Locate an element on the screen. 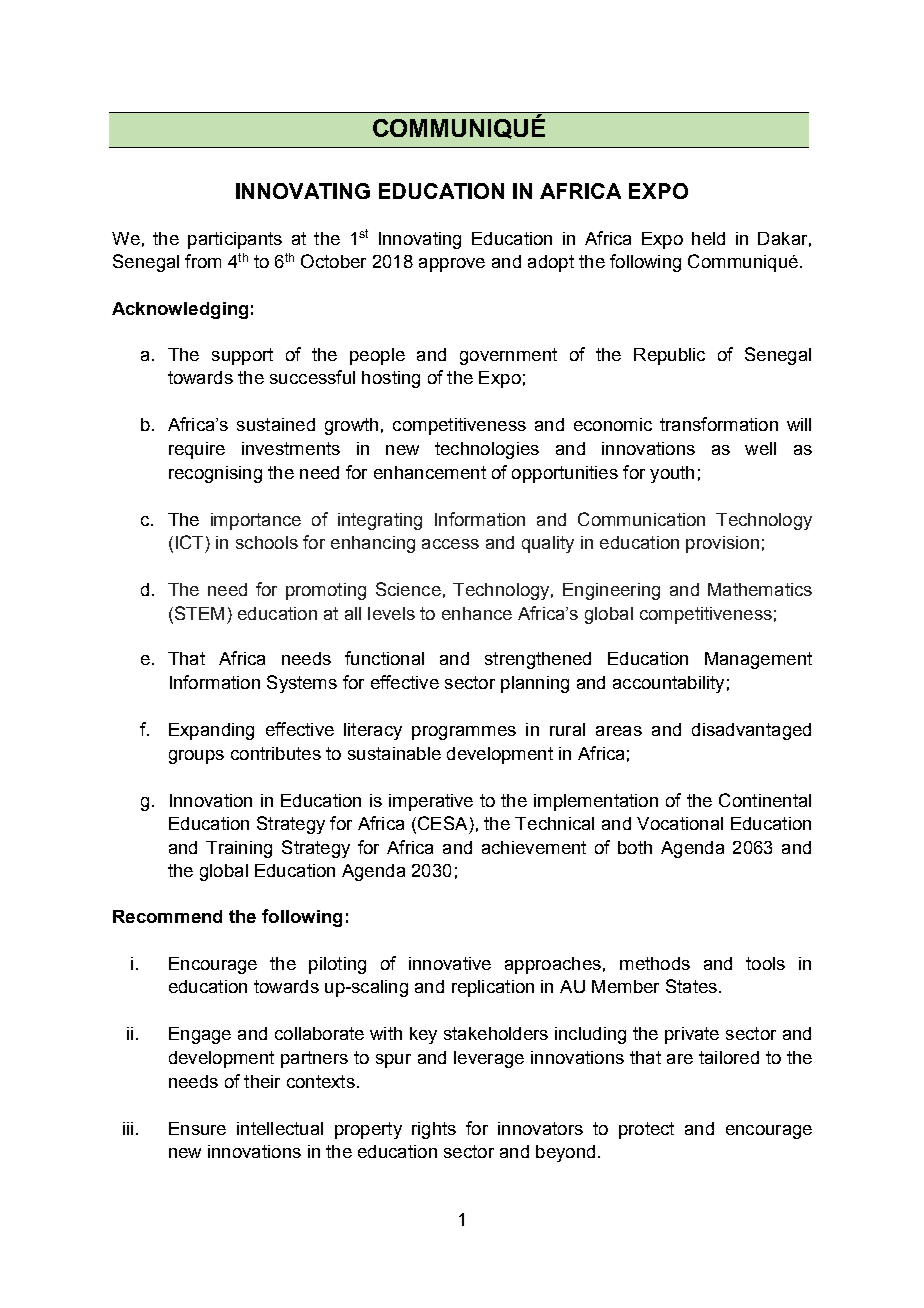 Image resolution: width=924 pixels, height=1308 pixels. Ensure is located at coordinates (197, 1128).
